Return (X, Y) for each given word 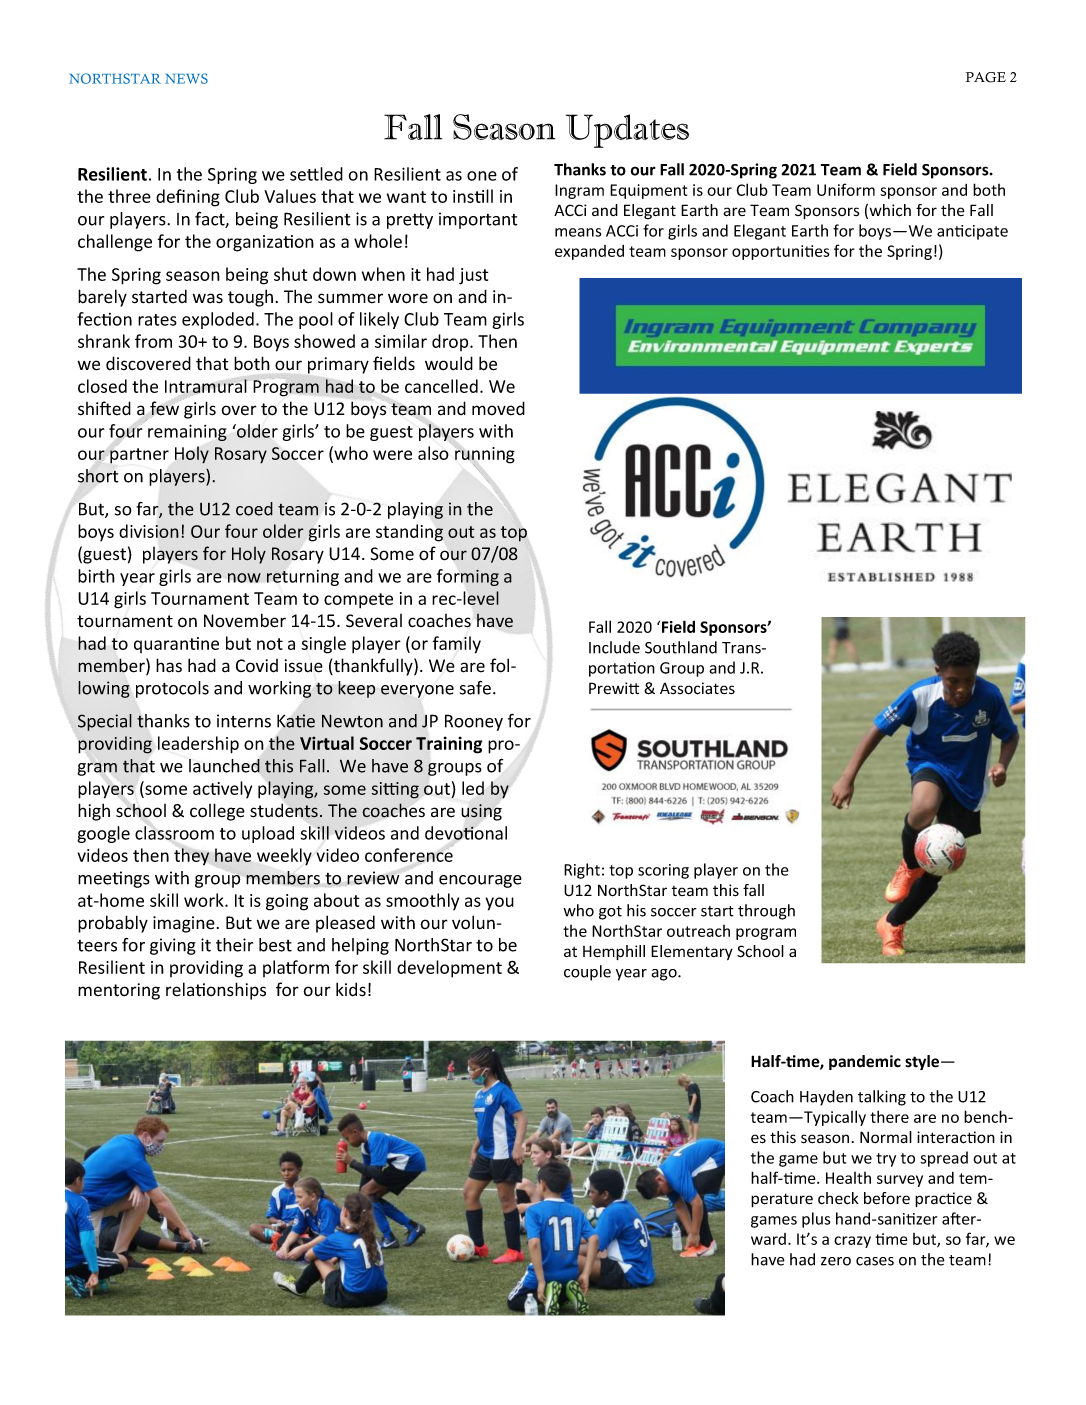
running (484, 456)
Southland (681, 647)
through (766, 912)
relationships (216, 991)
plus (816, 1220)
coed (254, 509)
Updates (627, 131)
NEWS (186, 78)
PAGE (986, 77)
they (191, 857)
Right (582, 871)
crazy (852, 1242)
